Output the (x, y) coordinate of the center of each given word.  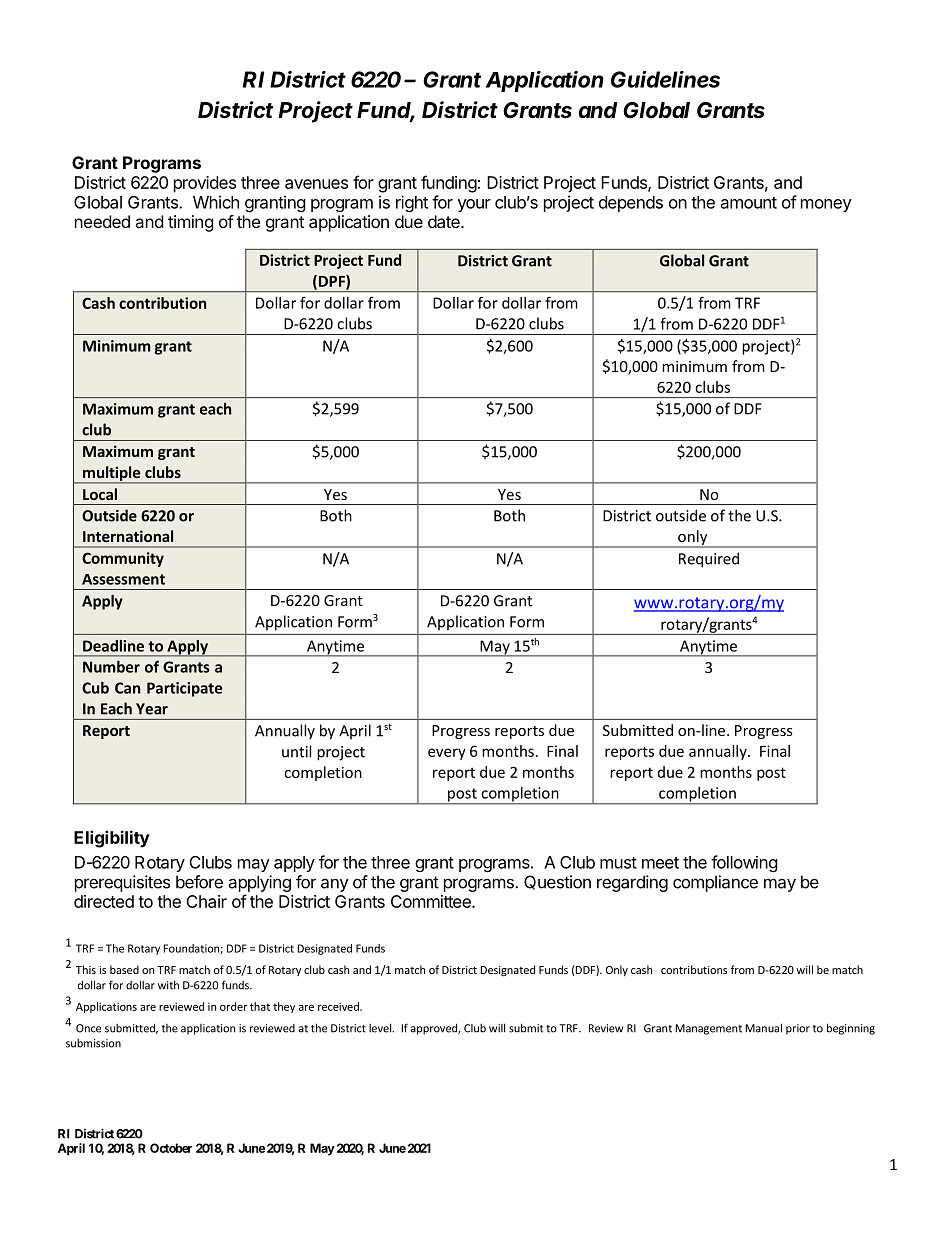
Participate (184, 689)
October (171, 1148)
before (199, 882)
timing (191, 223)
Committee (432, 901)
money (826, 205)
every (447, 754)
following (744, 863)
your (474, 205)
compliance (715, 883)
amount (749, 203)
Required (709, 560)
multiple (112, 474)
